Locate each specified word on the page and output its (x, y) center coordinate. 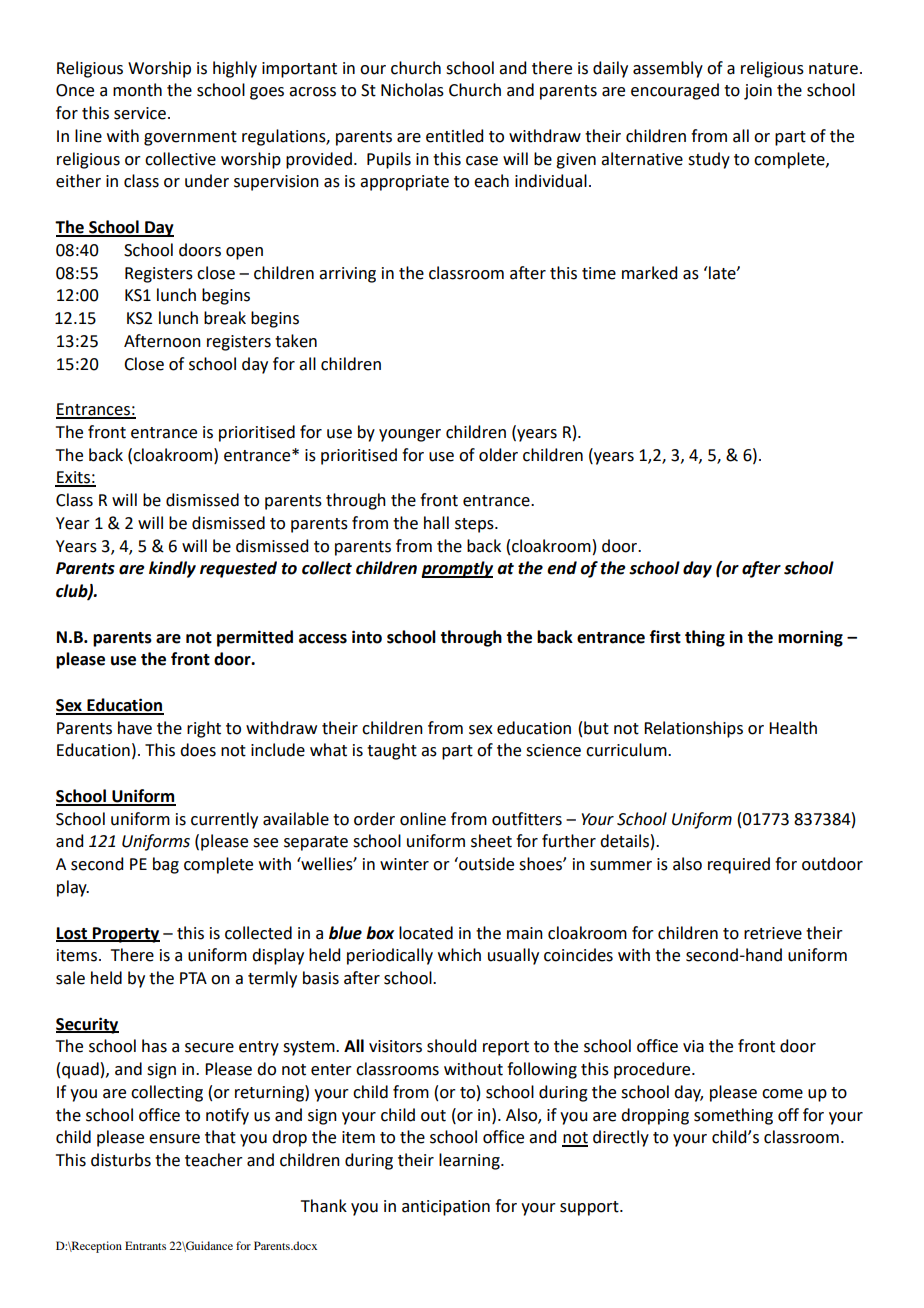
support (590, 1208)
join (758, 92)
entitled (454, 136)
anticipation (446, 1208)
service (140, 113)
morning (810, 638)
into (367, 637)
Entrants (145, 1245)
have (135, 728)
